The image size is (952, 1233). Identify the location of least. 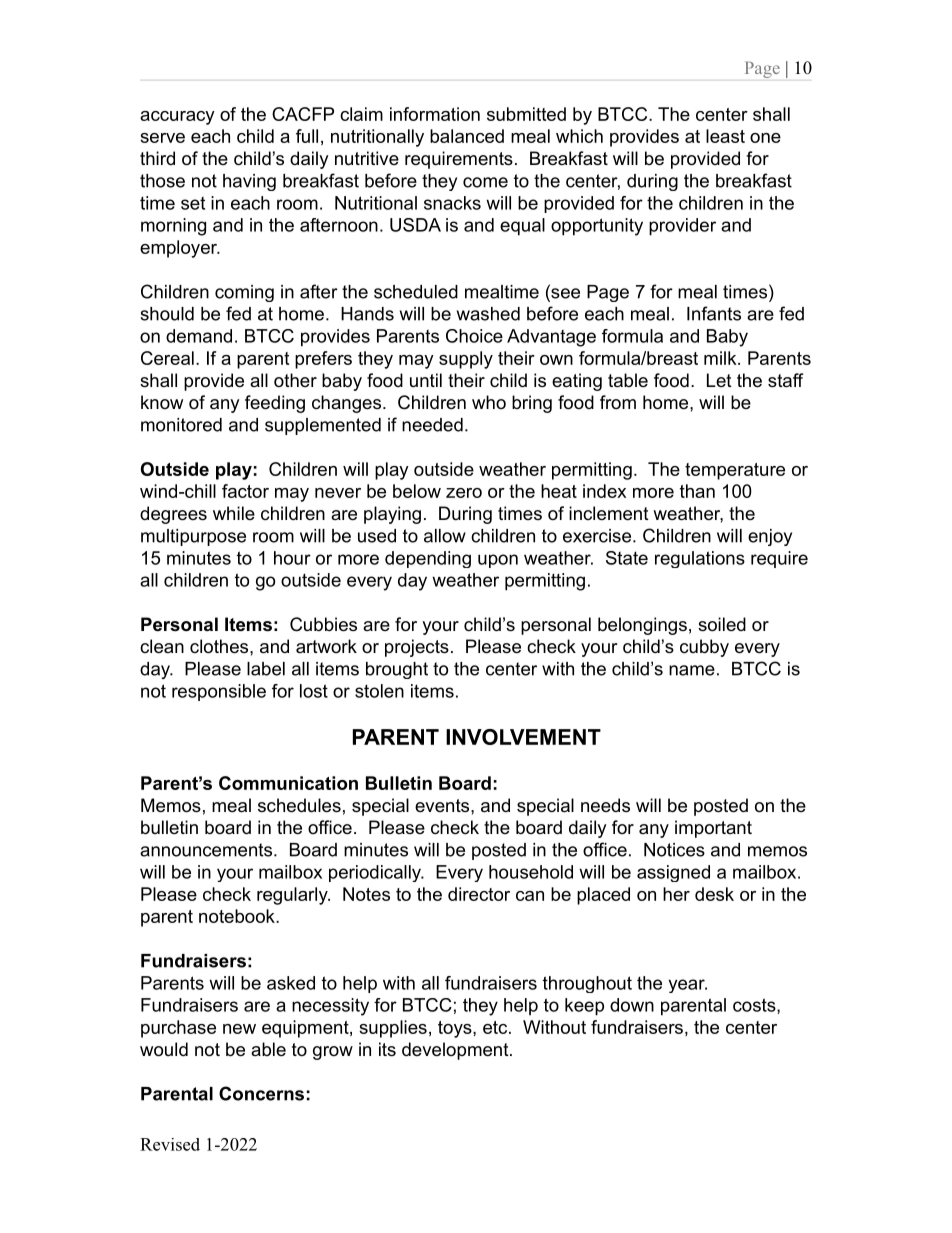
(725, 136).
